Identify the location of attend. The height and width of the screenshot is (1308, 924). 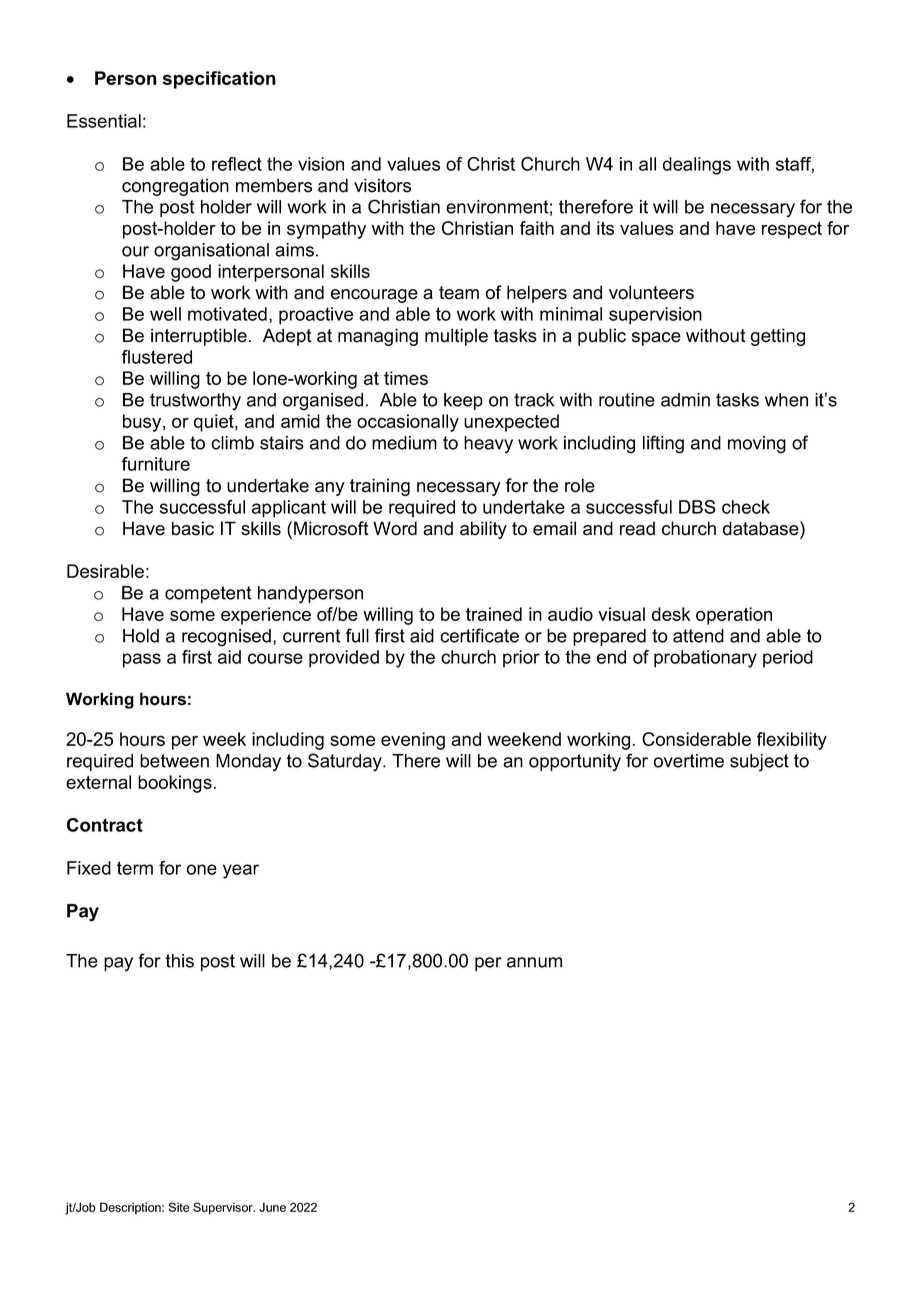
(698, 636).
